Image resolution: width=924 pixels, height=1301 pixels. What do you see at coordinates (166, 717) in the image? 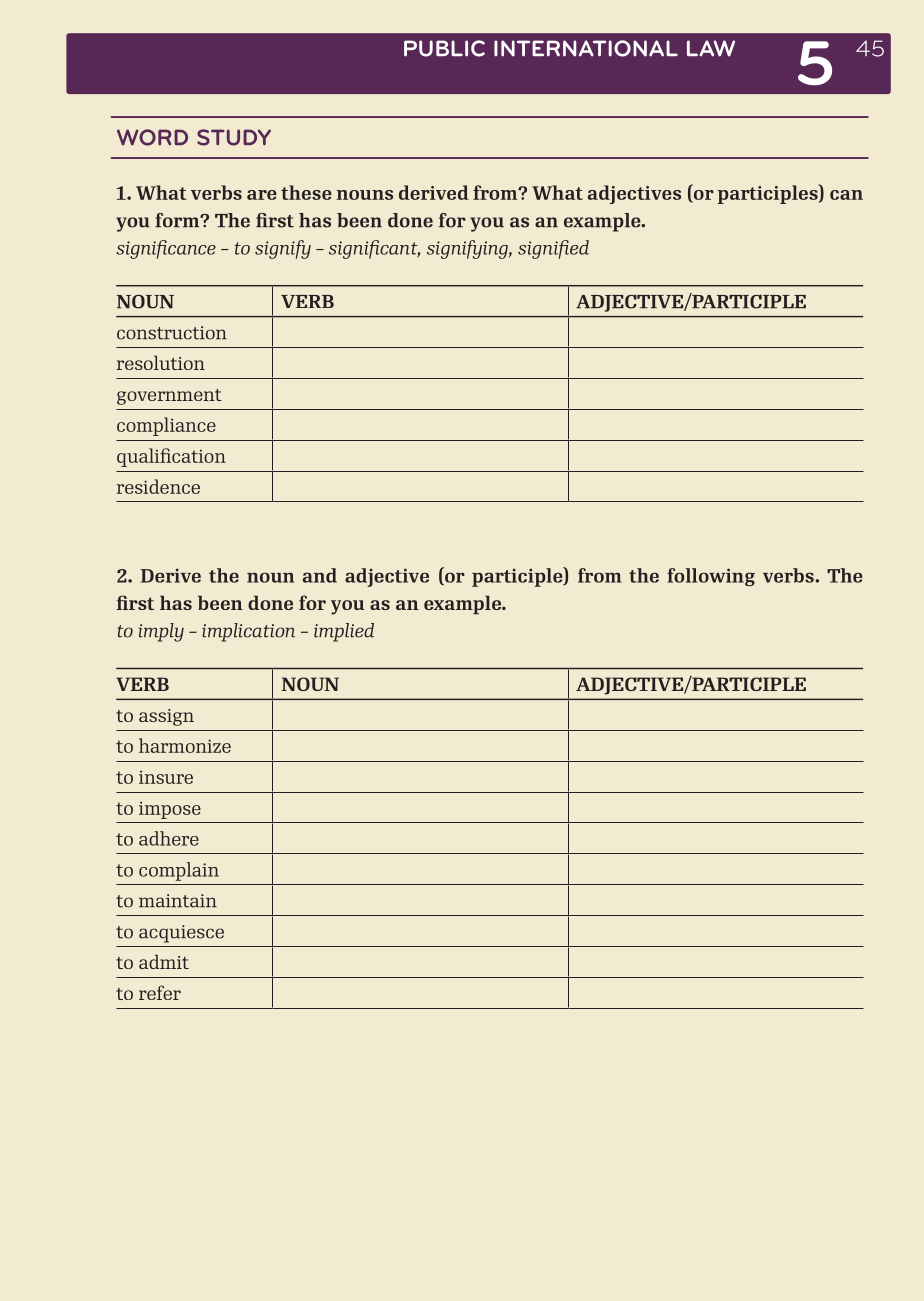
I see `assign` at bounding box center [166, 717].
